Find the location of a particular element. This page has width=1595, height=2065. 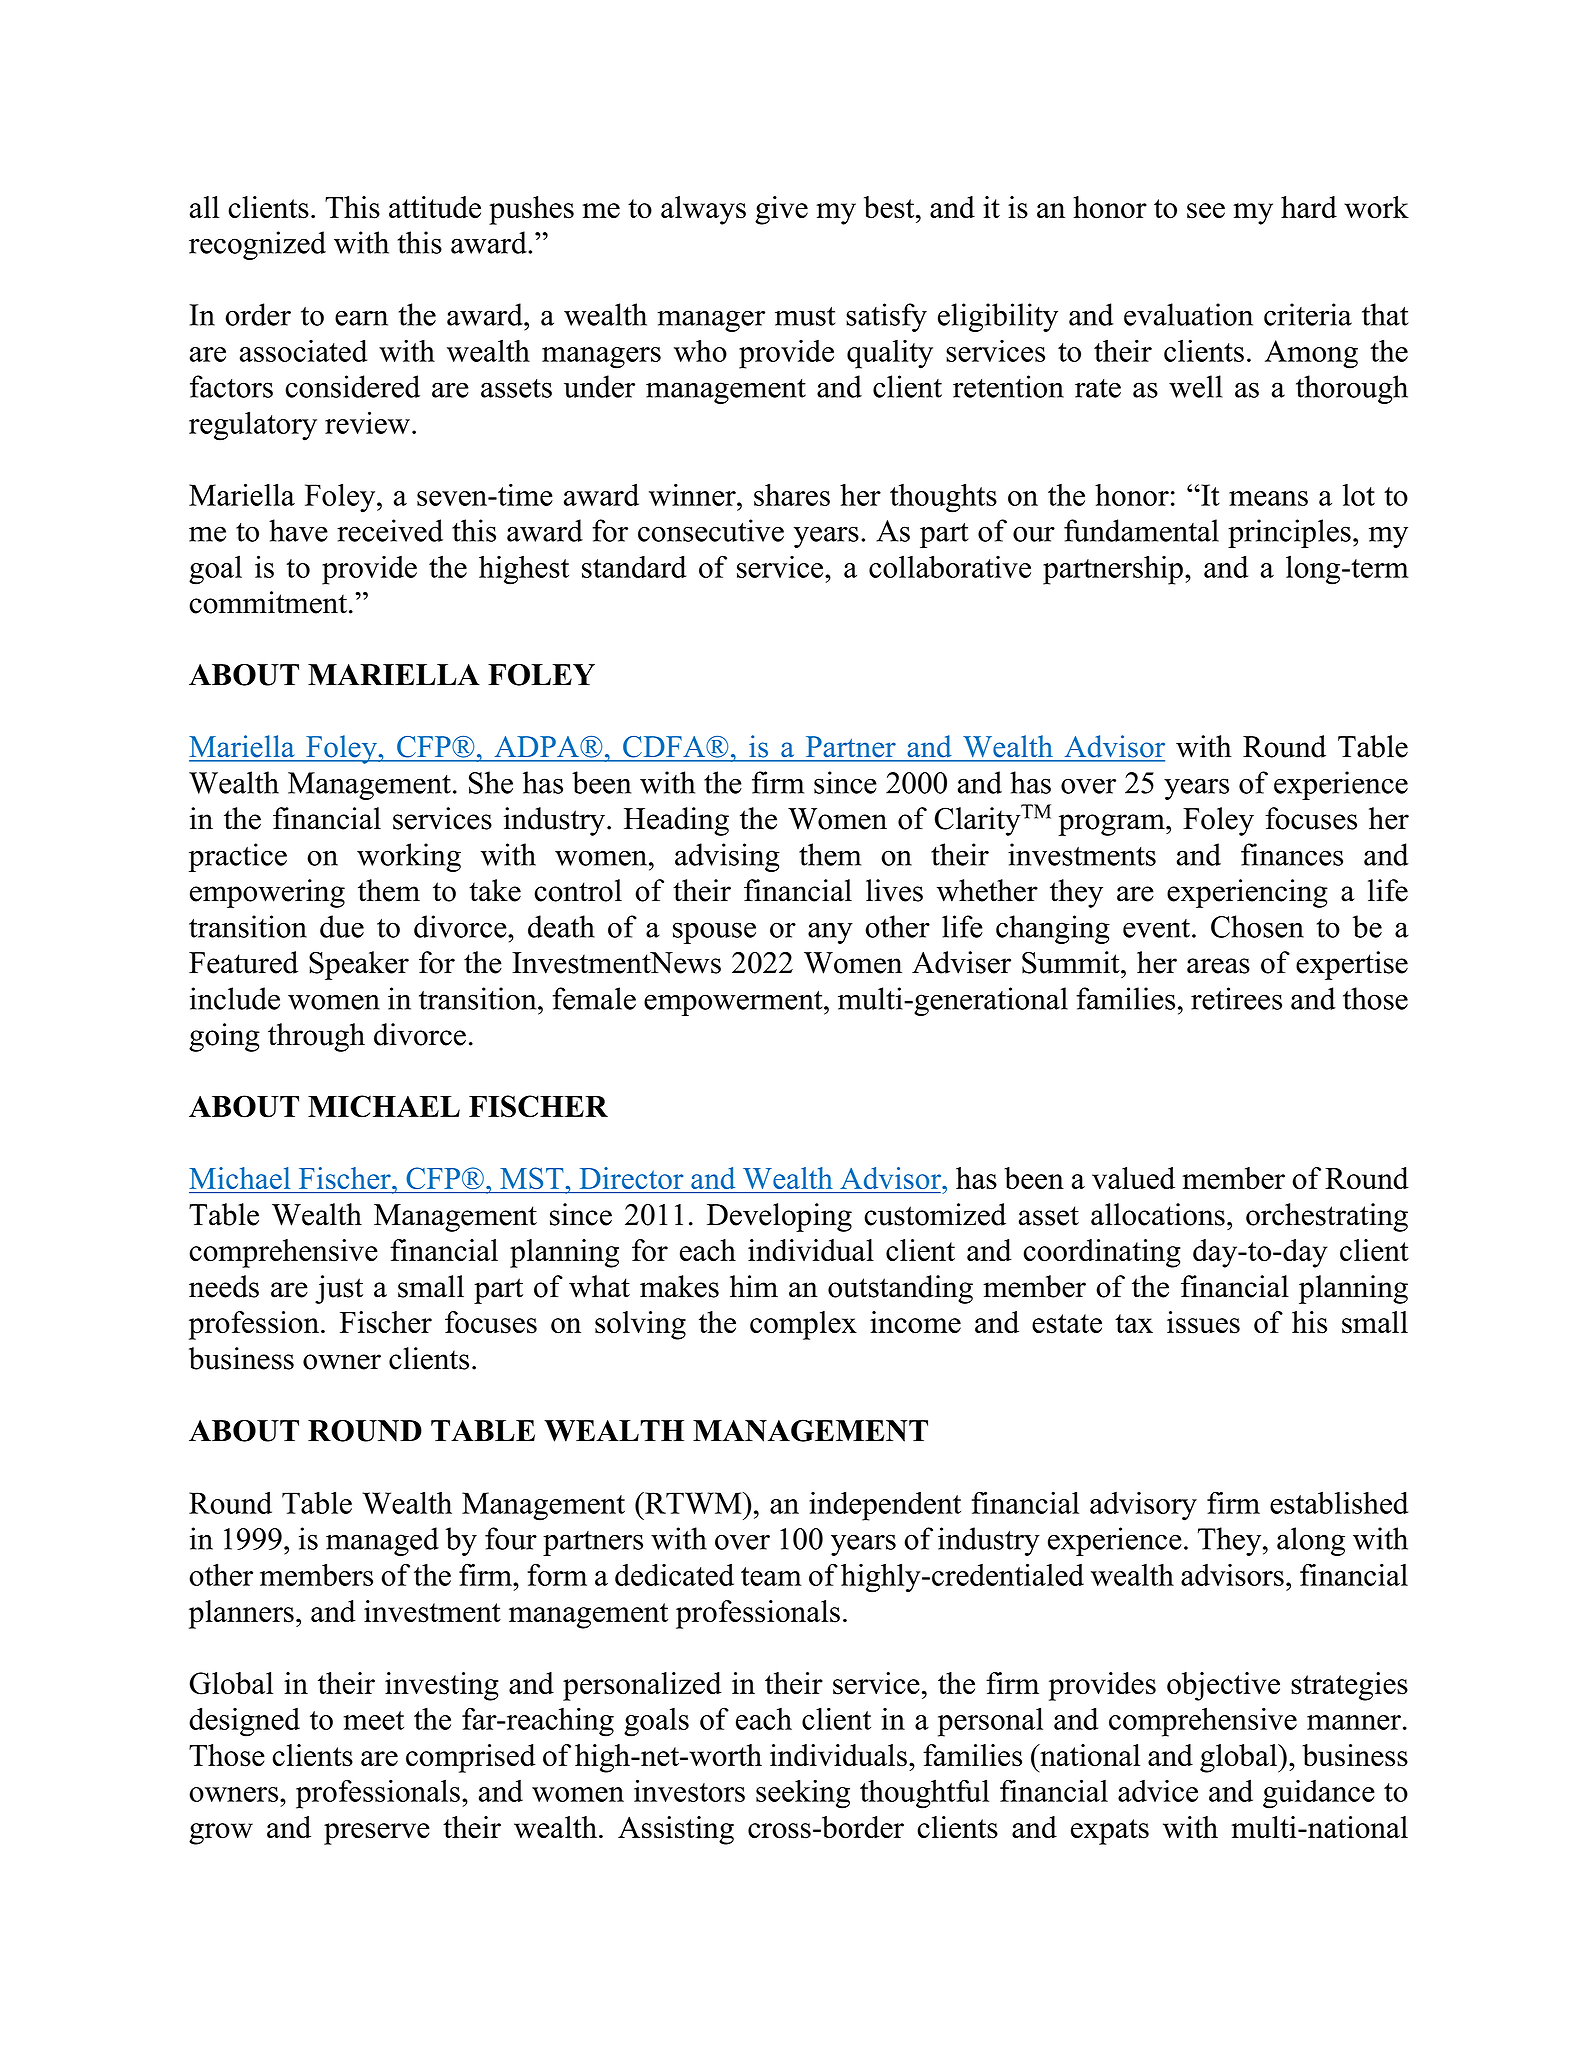

issues is located at coordinates (1203, 1322).
